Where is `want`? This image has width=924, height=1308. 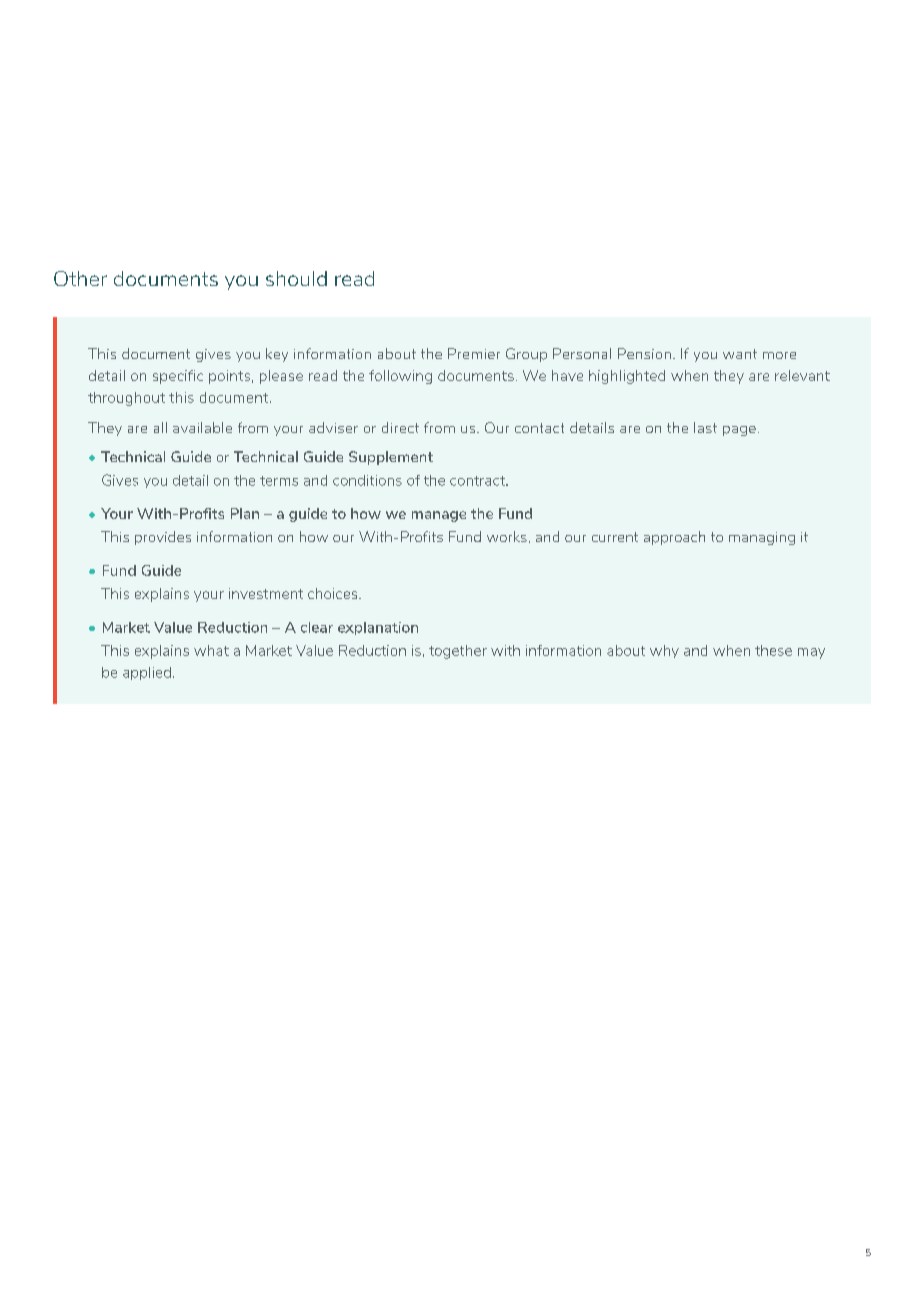 want is located at coordinates (740, 354).
